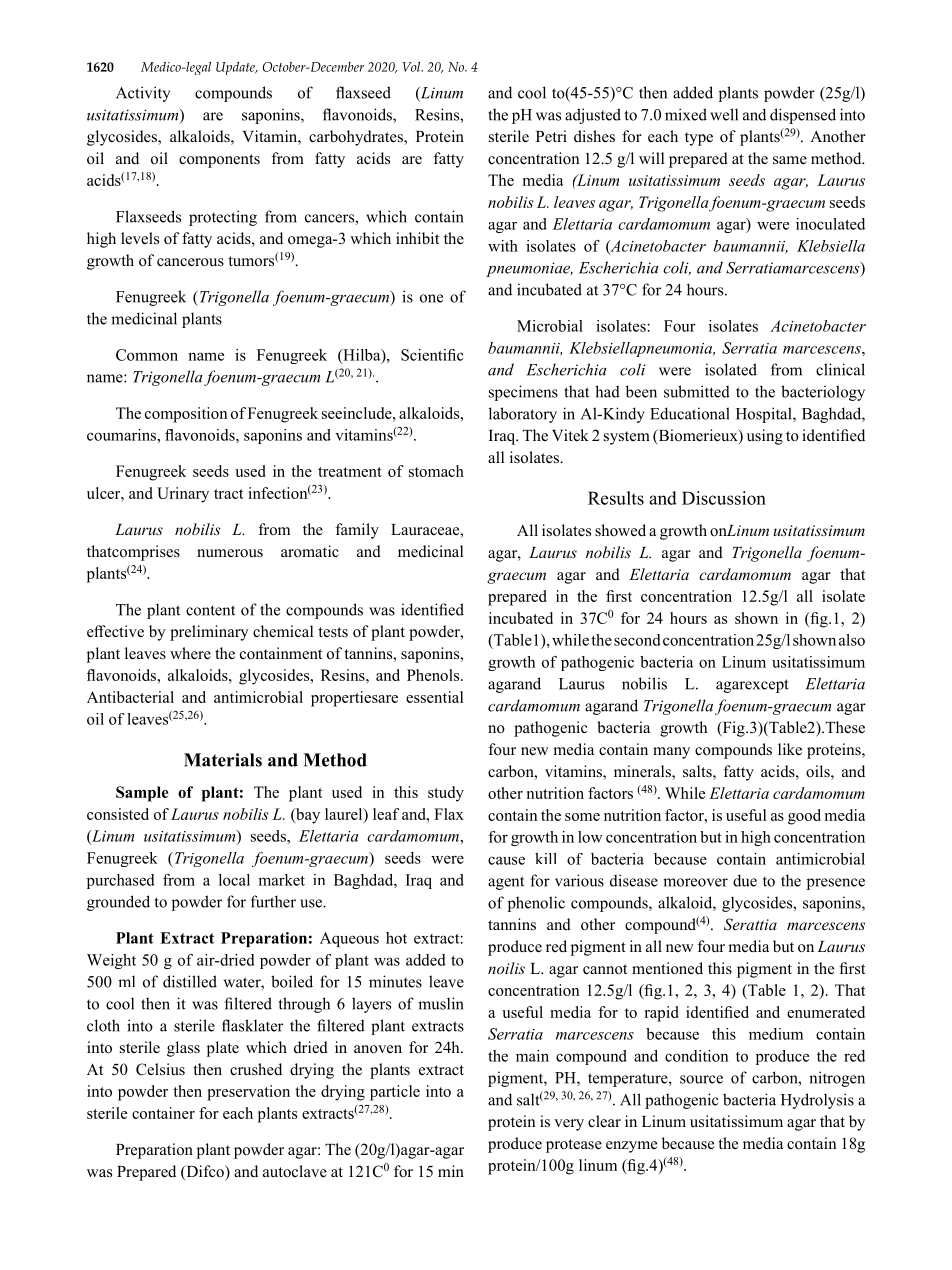 This screenshot has height=1270, width=952. Describe the element at coordinates (412, 67) in the screenshot. I see `Vol` at that location.
